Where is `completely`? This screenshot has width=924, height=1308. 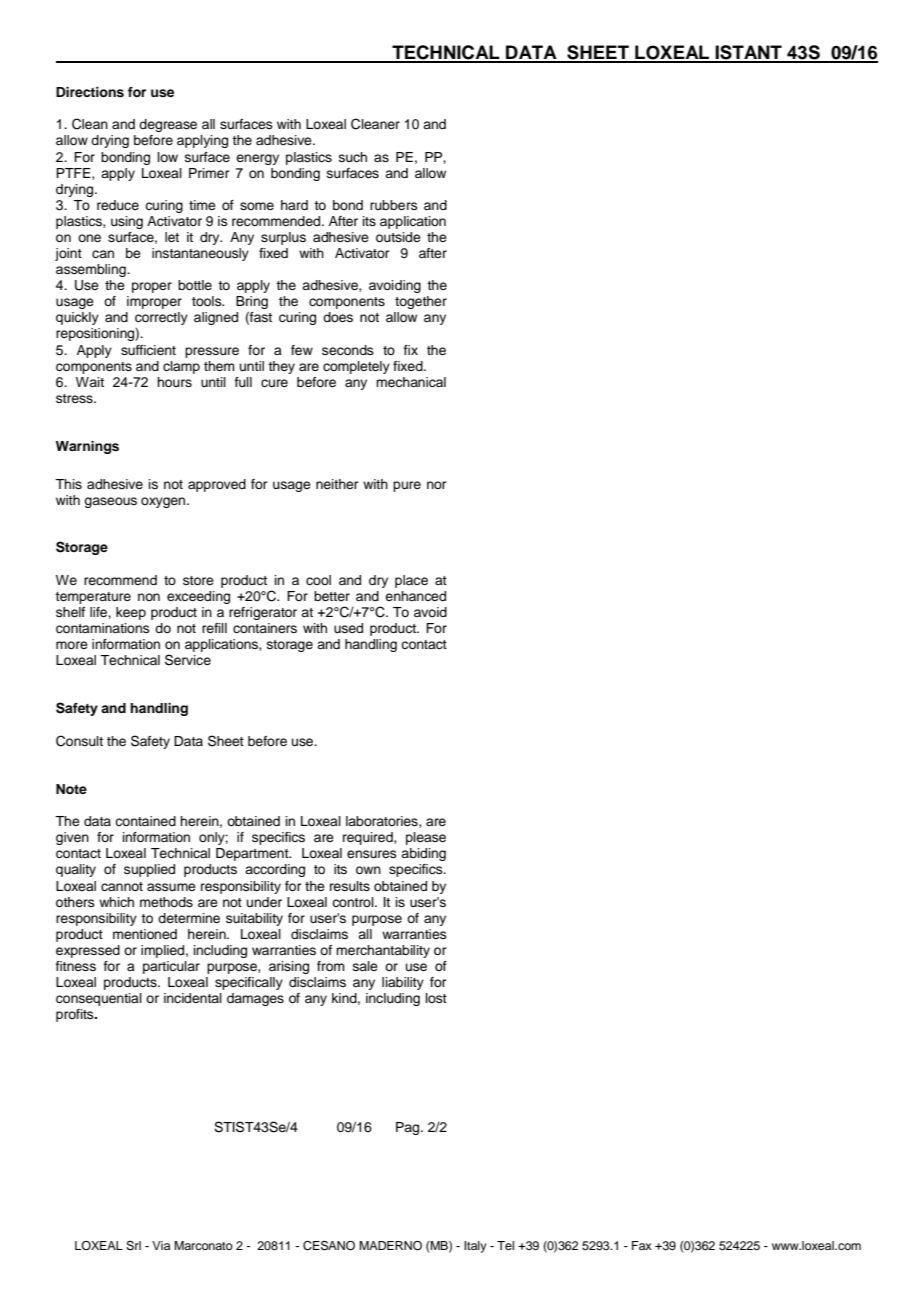 completely is located at coordinates (356, 367).
